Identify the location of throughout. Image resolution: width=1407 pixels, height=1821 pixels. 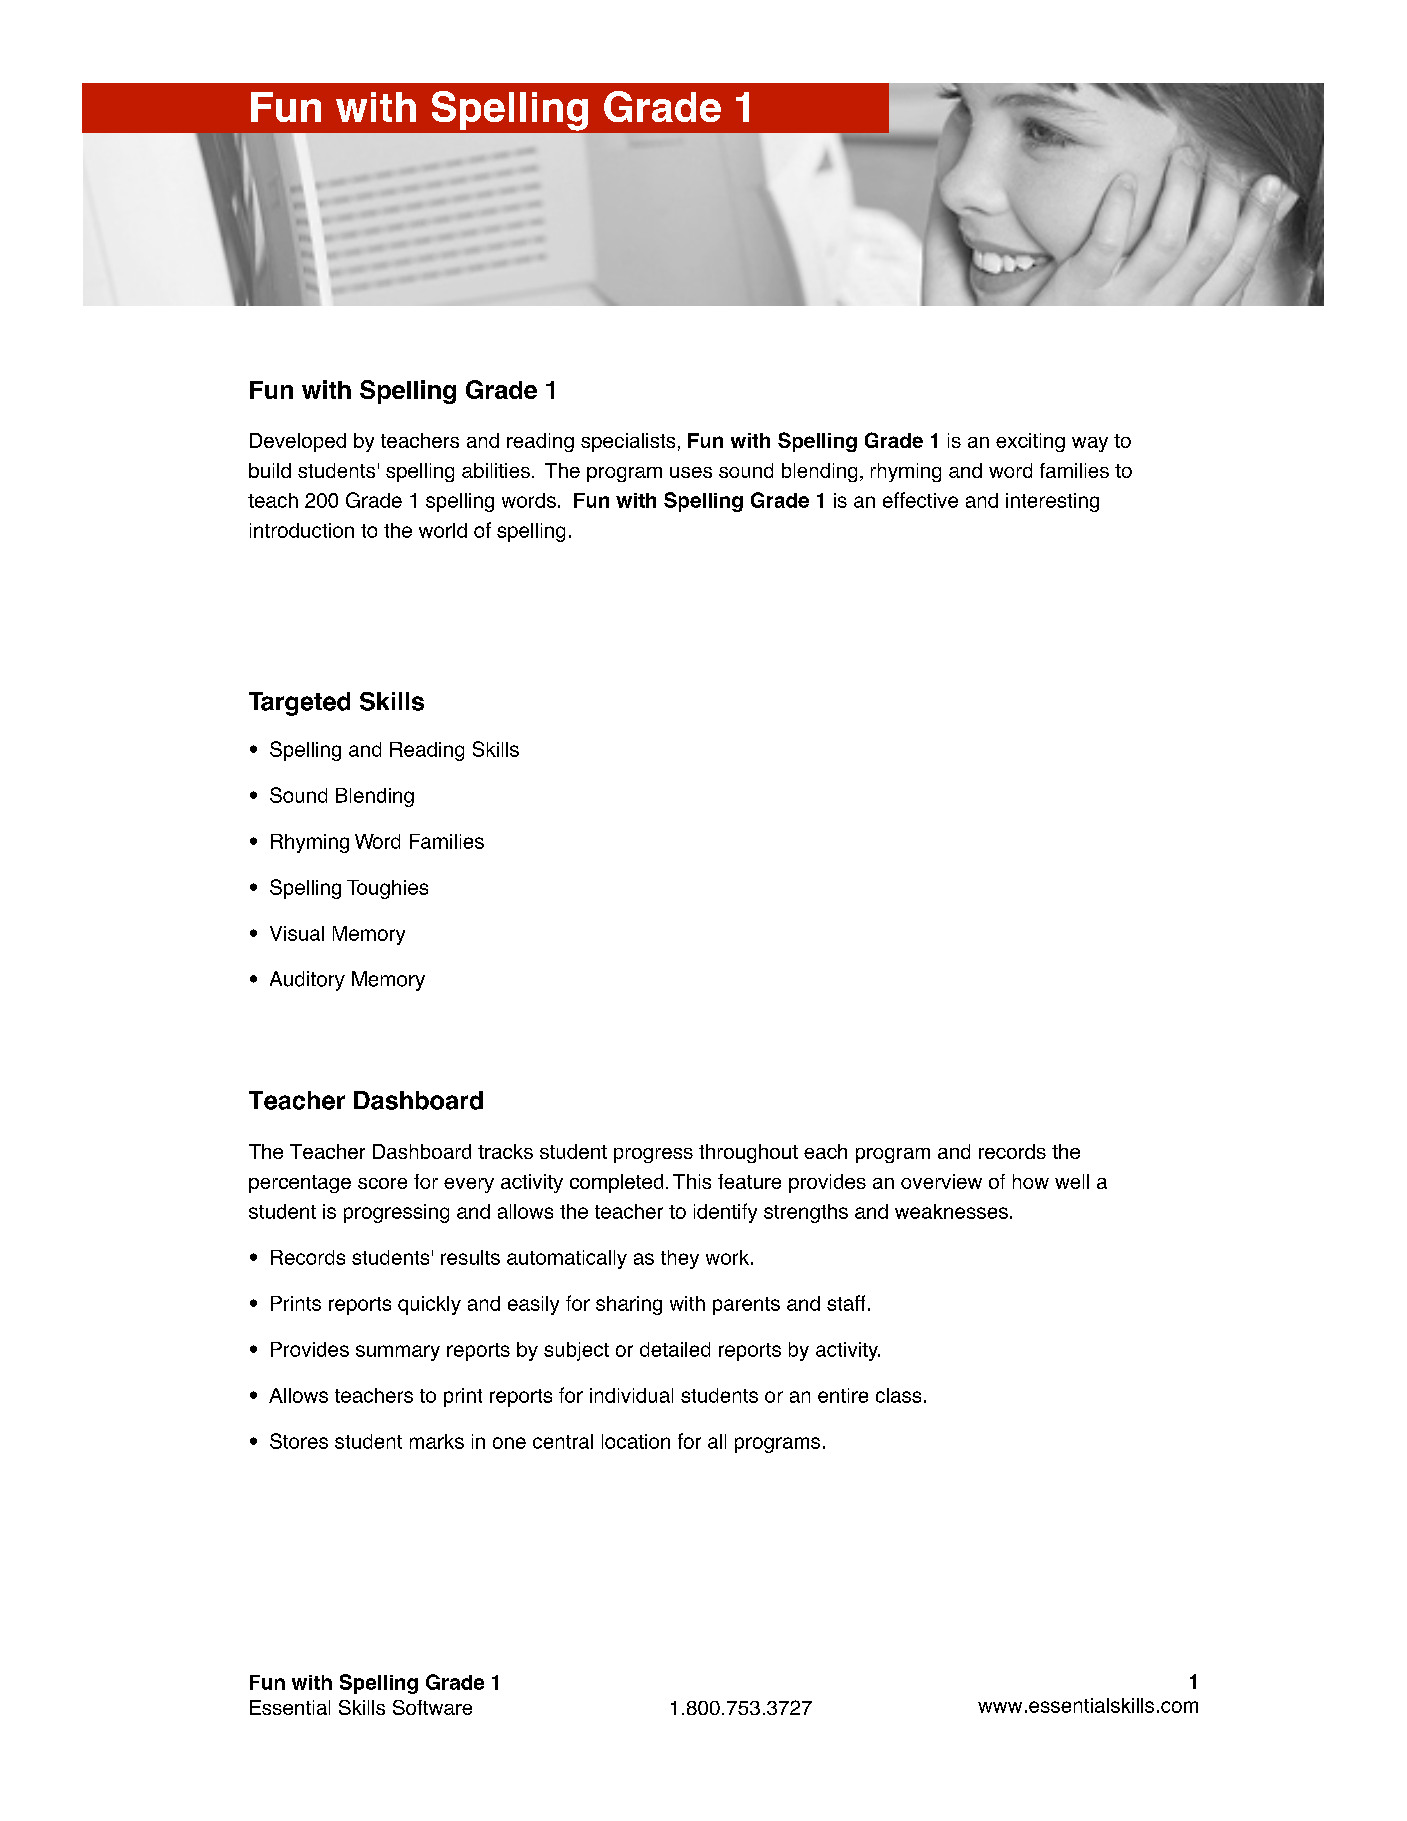
(748, 1153).
